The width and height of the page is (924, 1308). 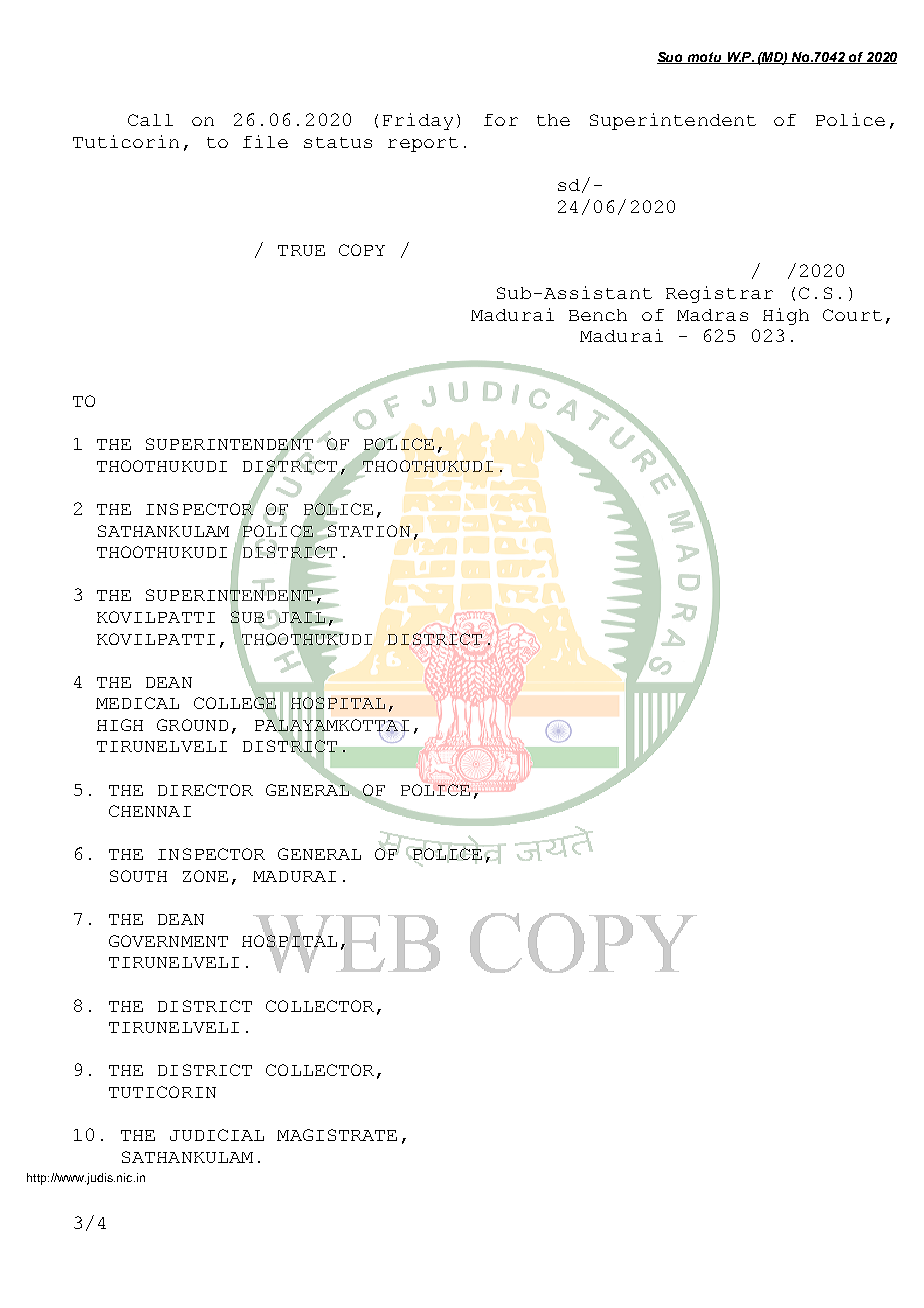 What do you see at coordinates (337, 1135) in the page?
I see `MAGISTRATE` at bounding box center [337, 1135].
